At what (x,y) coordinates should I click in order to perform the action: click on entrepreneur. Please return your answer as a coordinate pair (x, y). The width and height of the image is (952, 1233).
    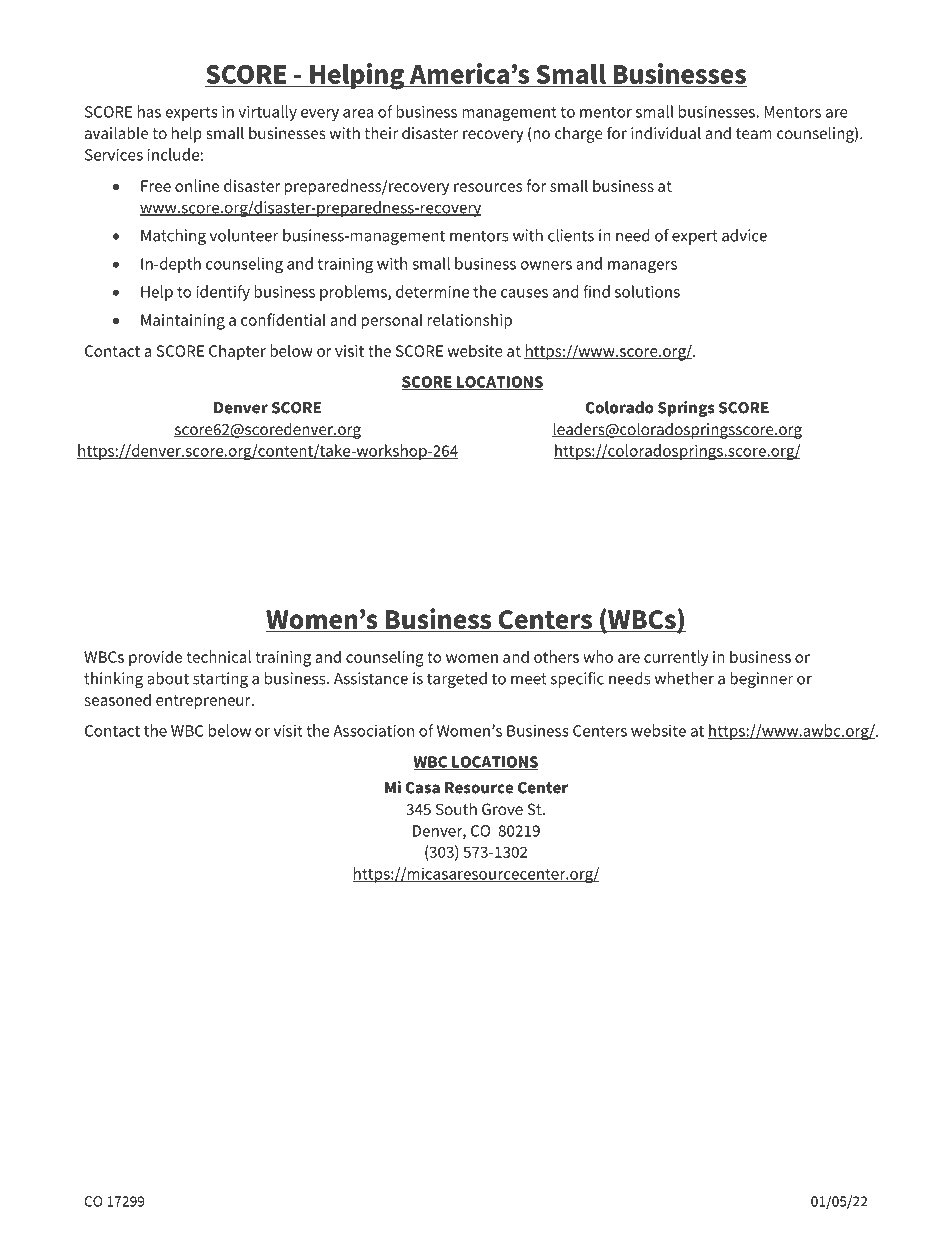
    Looking at the image, I should click on (204, 702).
